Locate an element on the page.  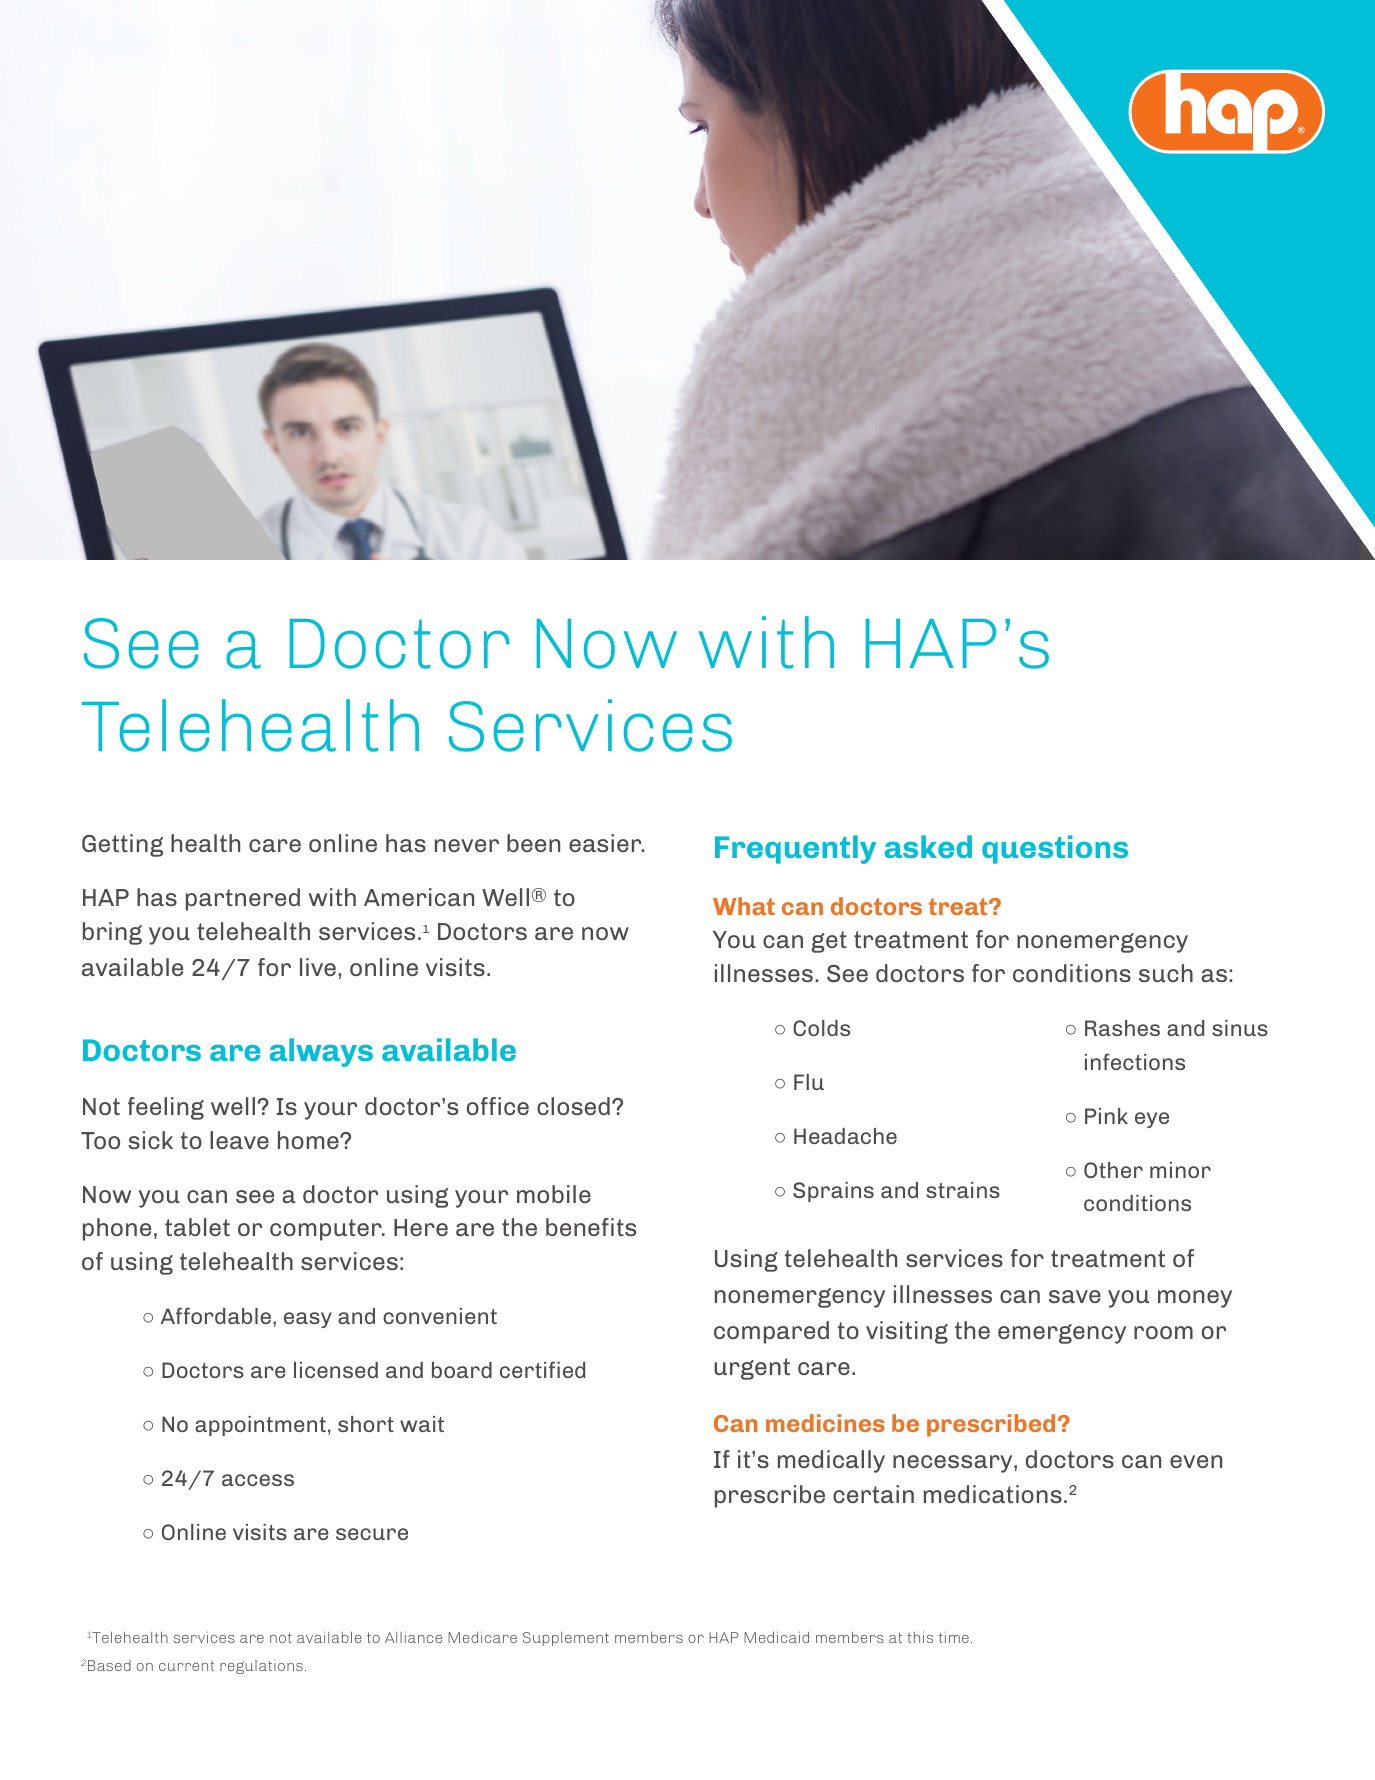
benefits is located at coordinates (591, 1227).
